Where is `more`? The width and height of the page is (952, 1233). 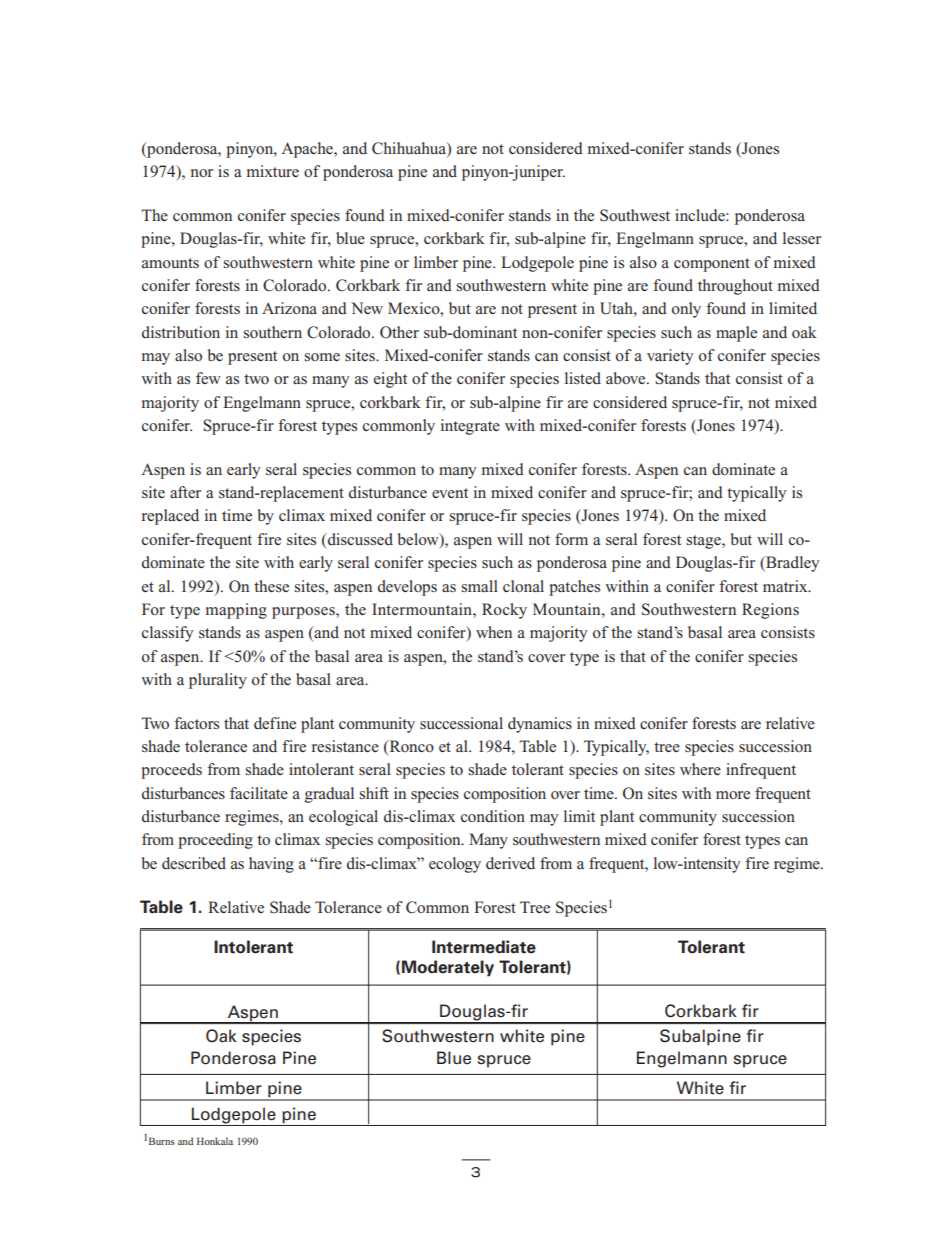
more is located at coordinates (733, 795).
